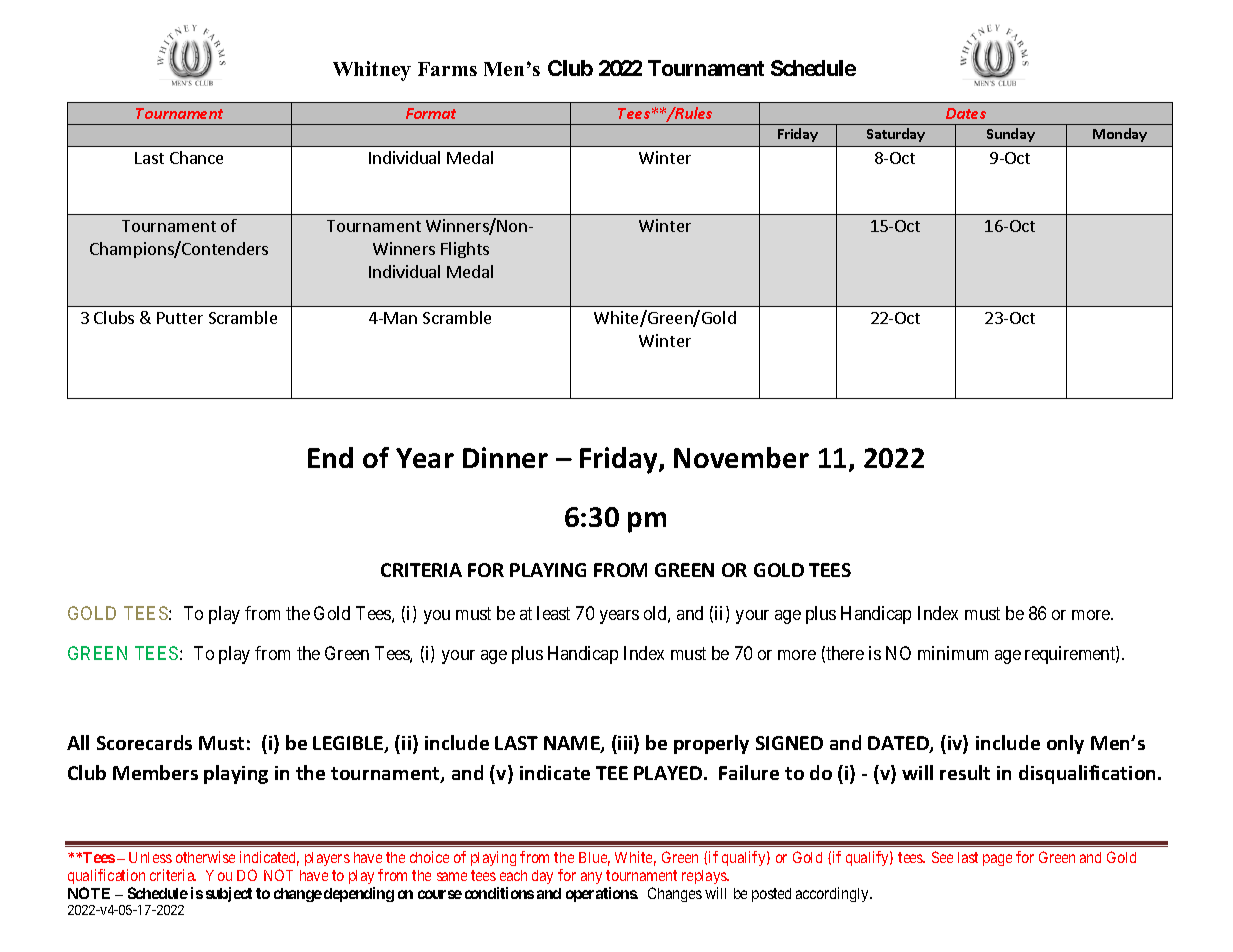 Image resolution: width=1233 pixels, height=952 pixels. Describe the element at coordinates (180, 318) in the image. I see `Putter` at that location.
